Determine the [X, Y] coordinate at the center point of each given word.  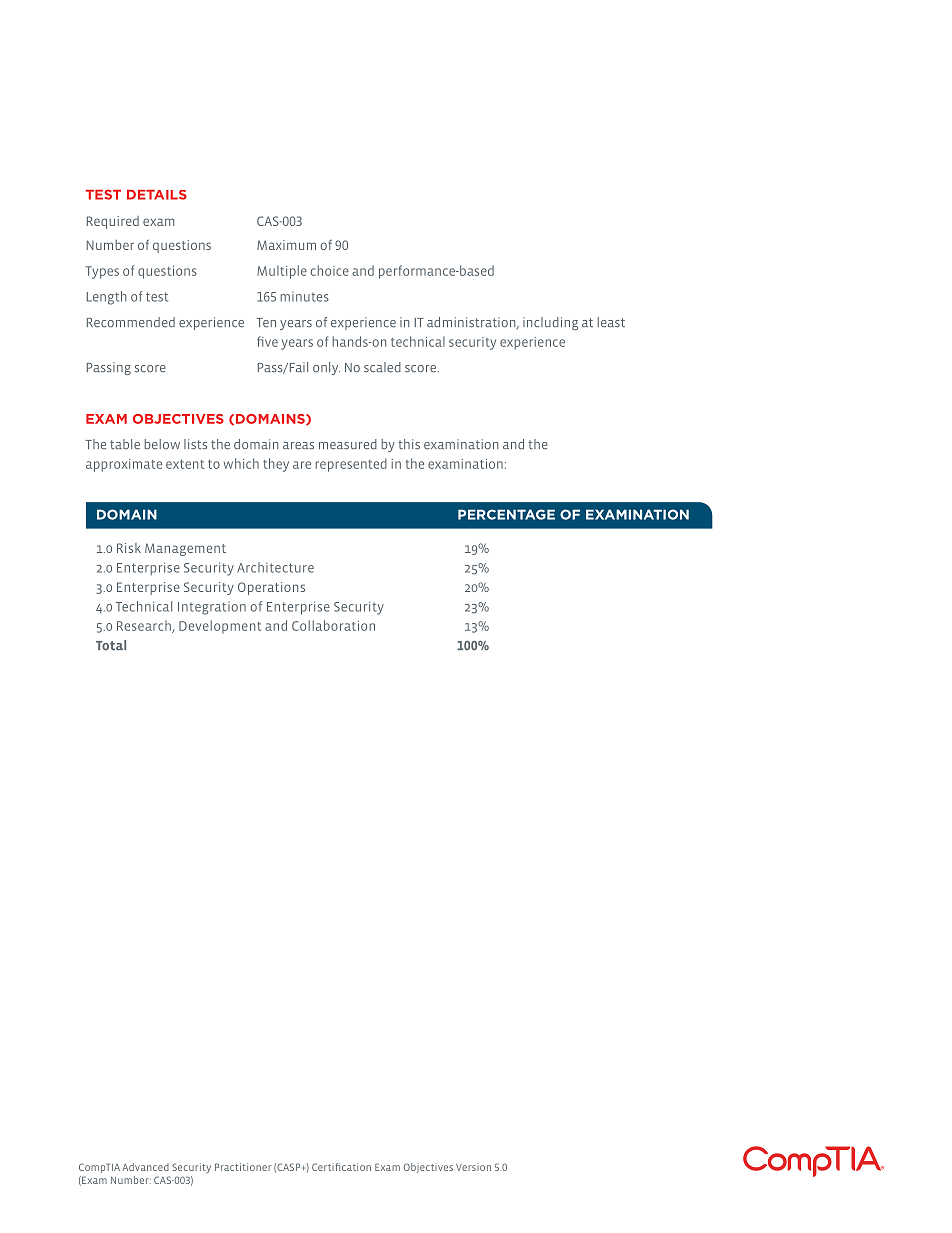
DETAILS [157, 195]
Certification [341, 1167]
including [550, 323]
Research [145, 626]
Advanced [145, 1167]
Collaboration [333, 625]
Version [473, 1167]
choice [330, 270]
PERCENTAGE [506, 514]
